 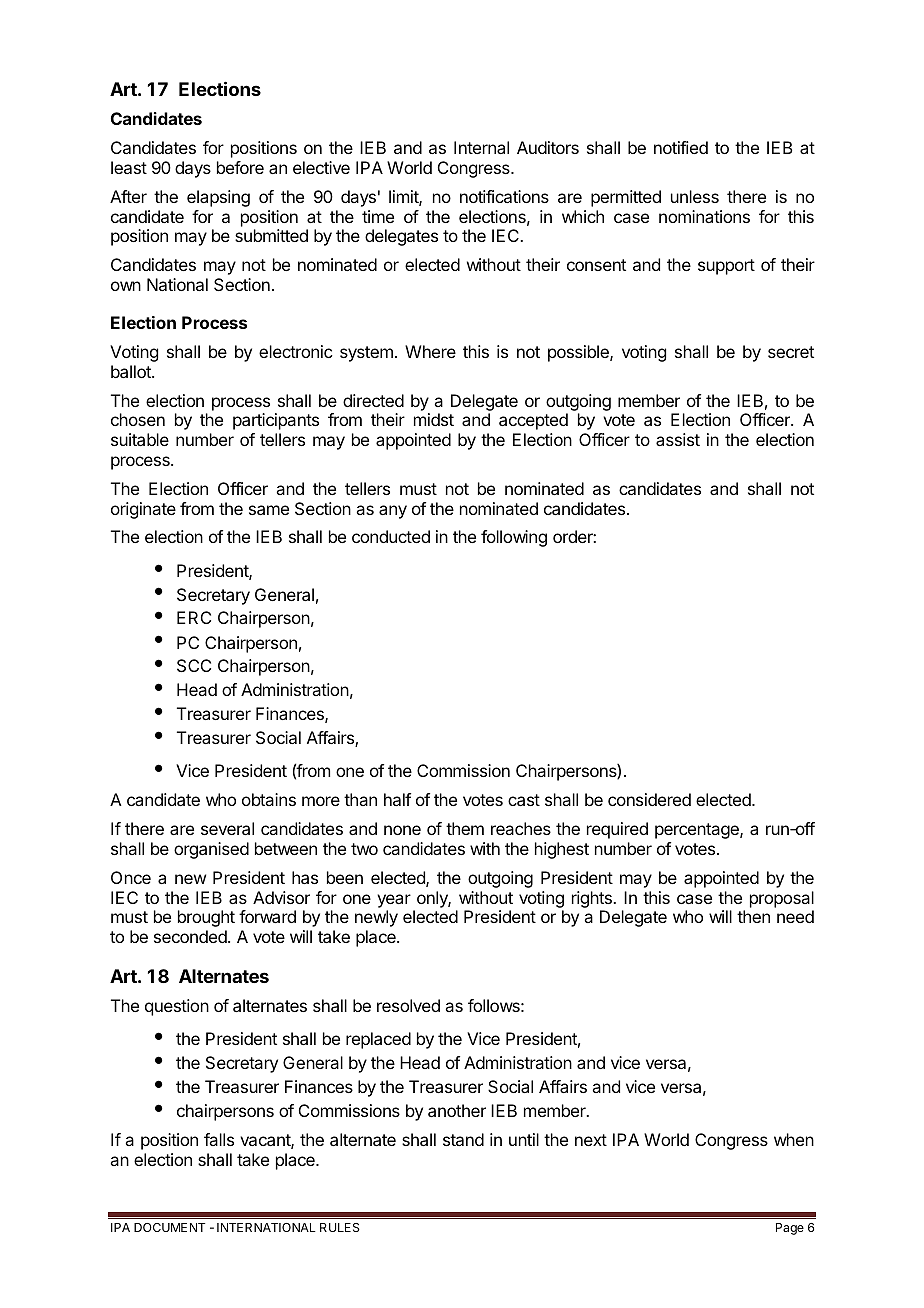 What do you see at coordinates (397, 799) in the screenshot?
I see `half` at bounding box center [397, 799].
